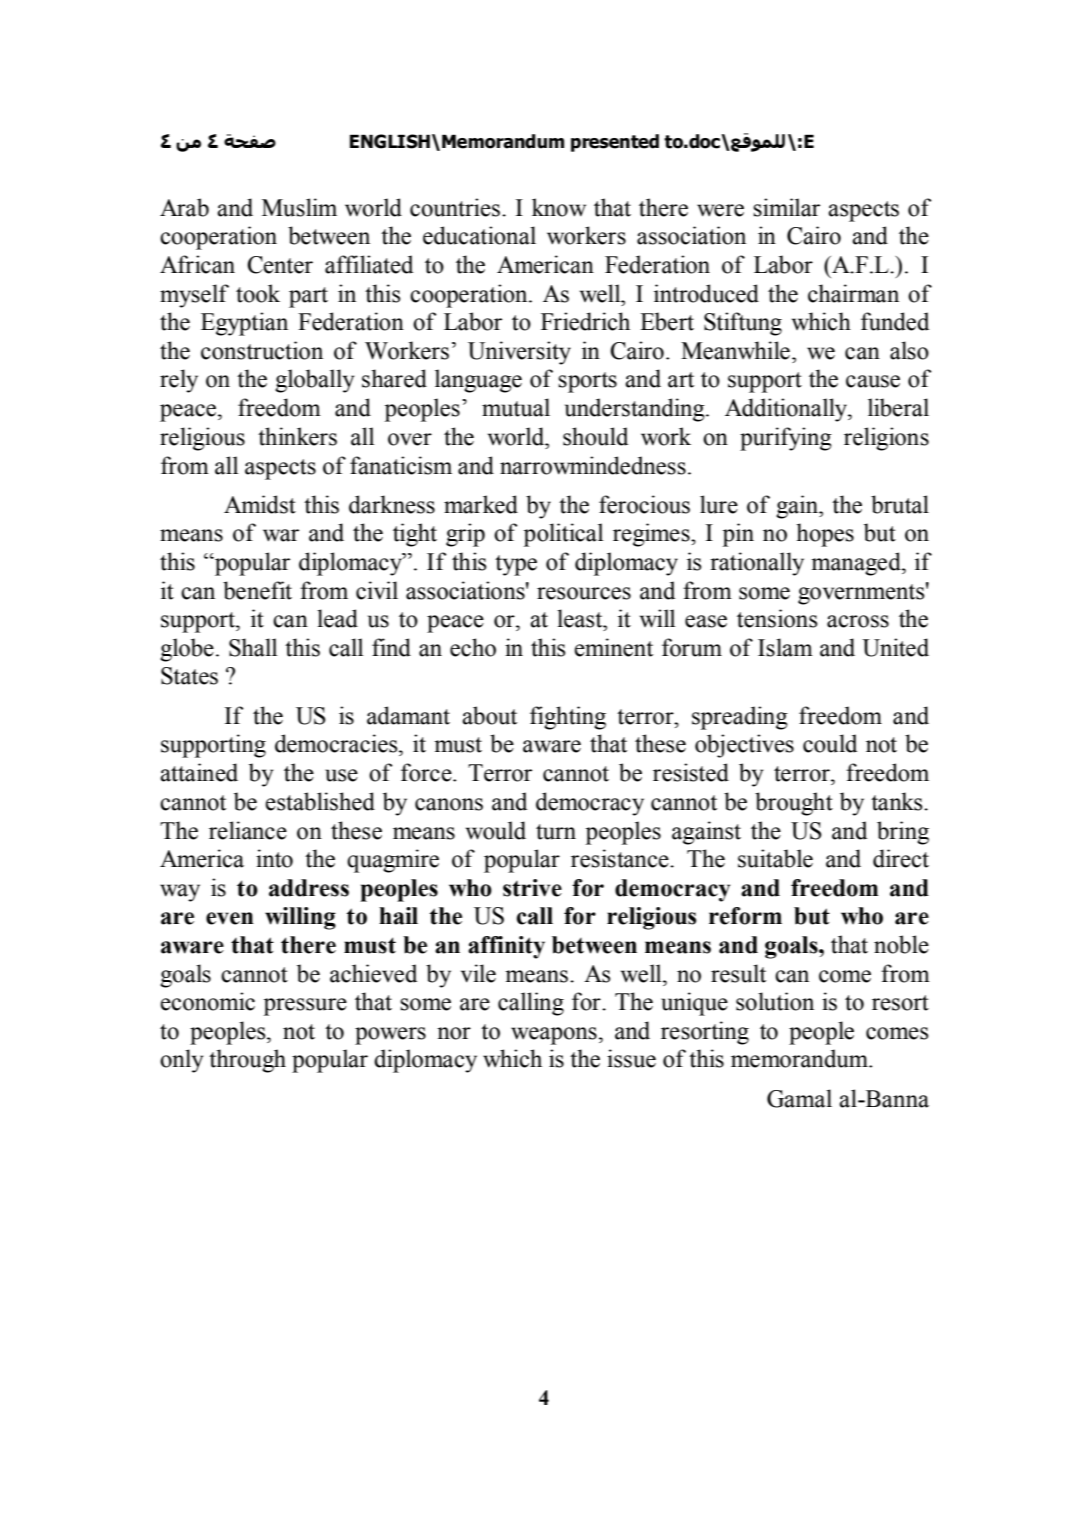  I want to click on least, so click(581, 618).
